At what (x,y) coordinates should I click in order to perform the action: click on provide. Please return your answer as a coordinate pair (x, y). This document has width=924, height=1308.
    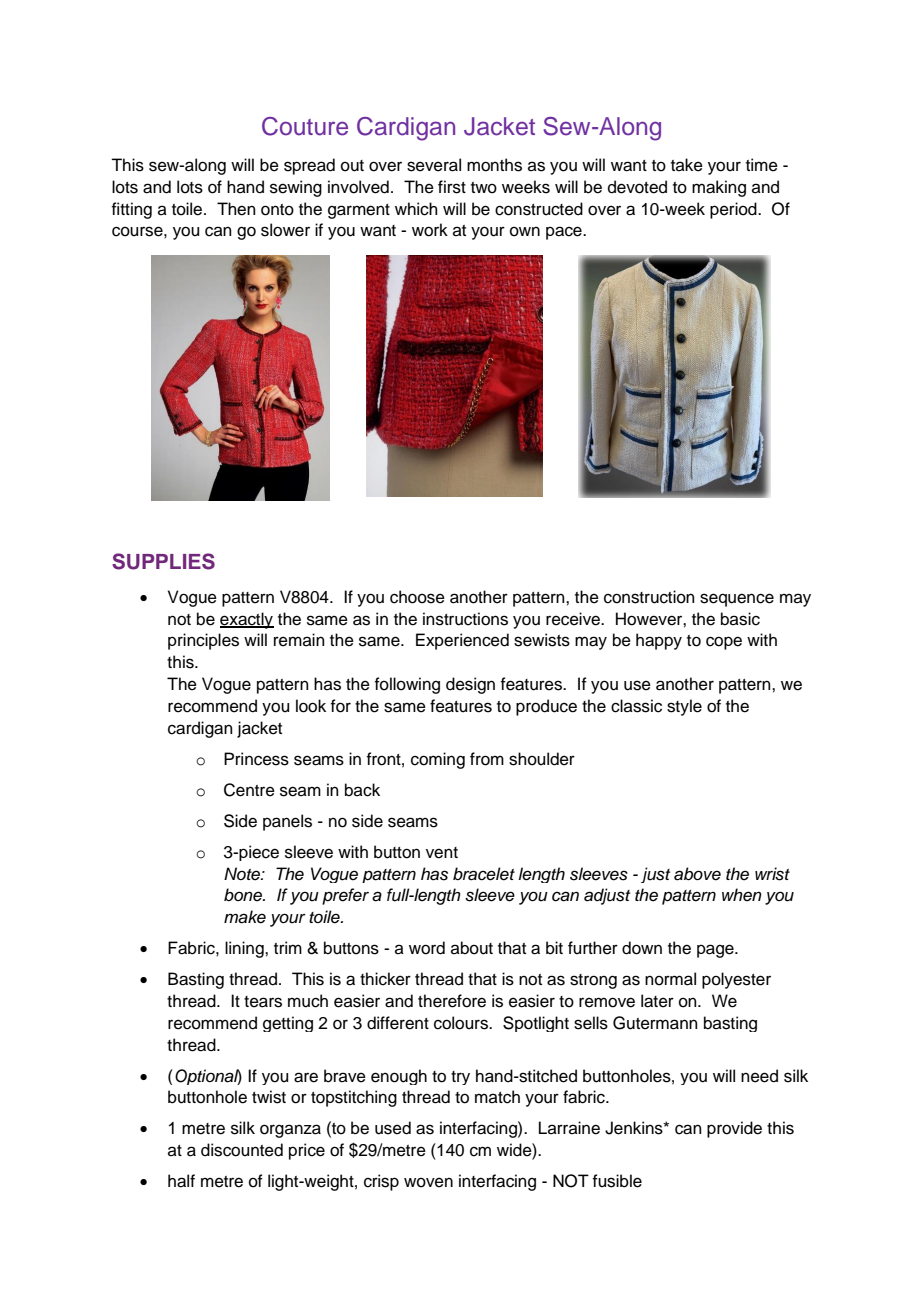
    Looking at the image, I should click on (734, 1129).
